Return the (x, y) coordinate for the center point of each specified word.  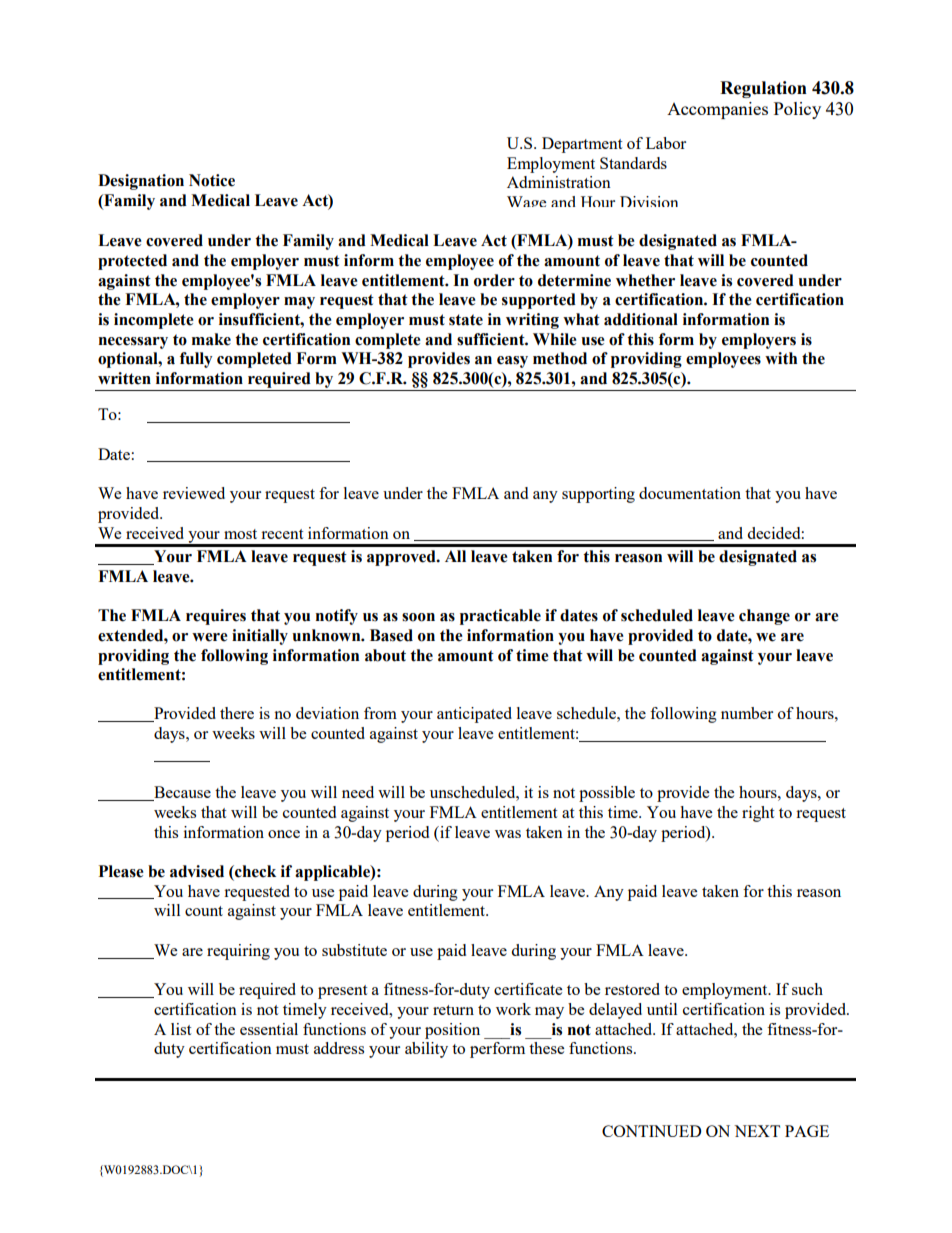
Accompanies (717, 110)
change (764, 617)
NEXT (757, 1131)
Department (582, 145)
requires (216, 617)
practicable (500, 617)
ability (426, 1050)
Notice (212, 180)
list (181, 1029)
